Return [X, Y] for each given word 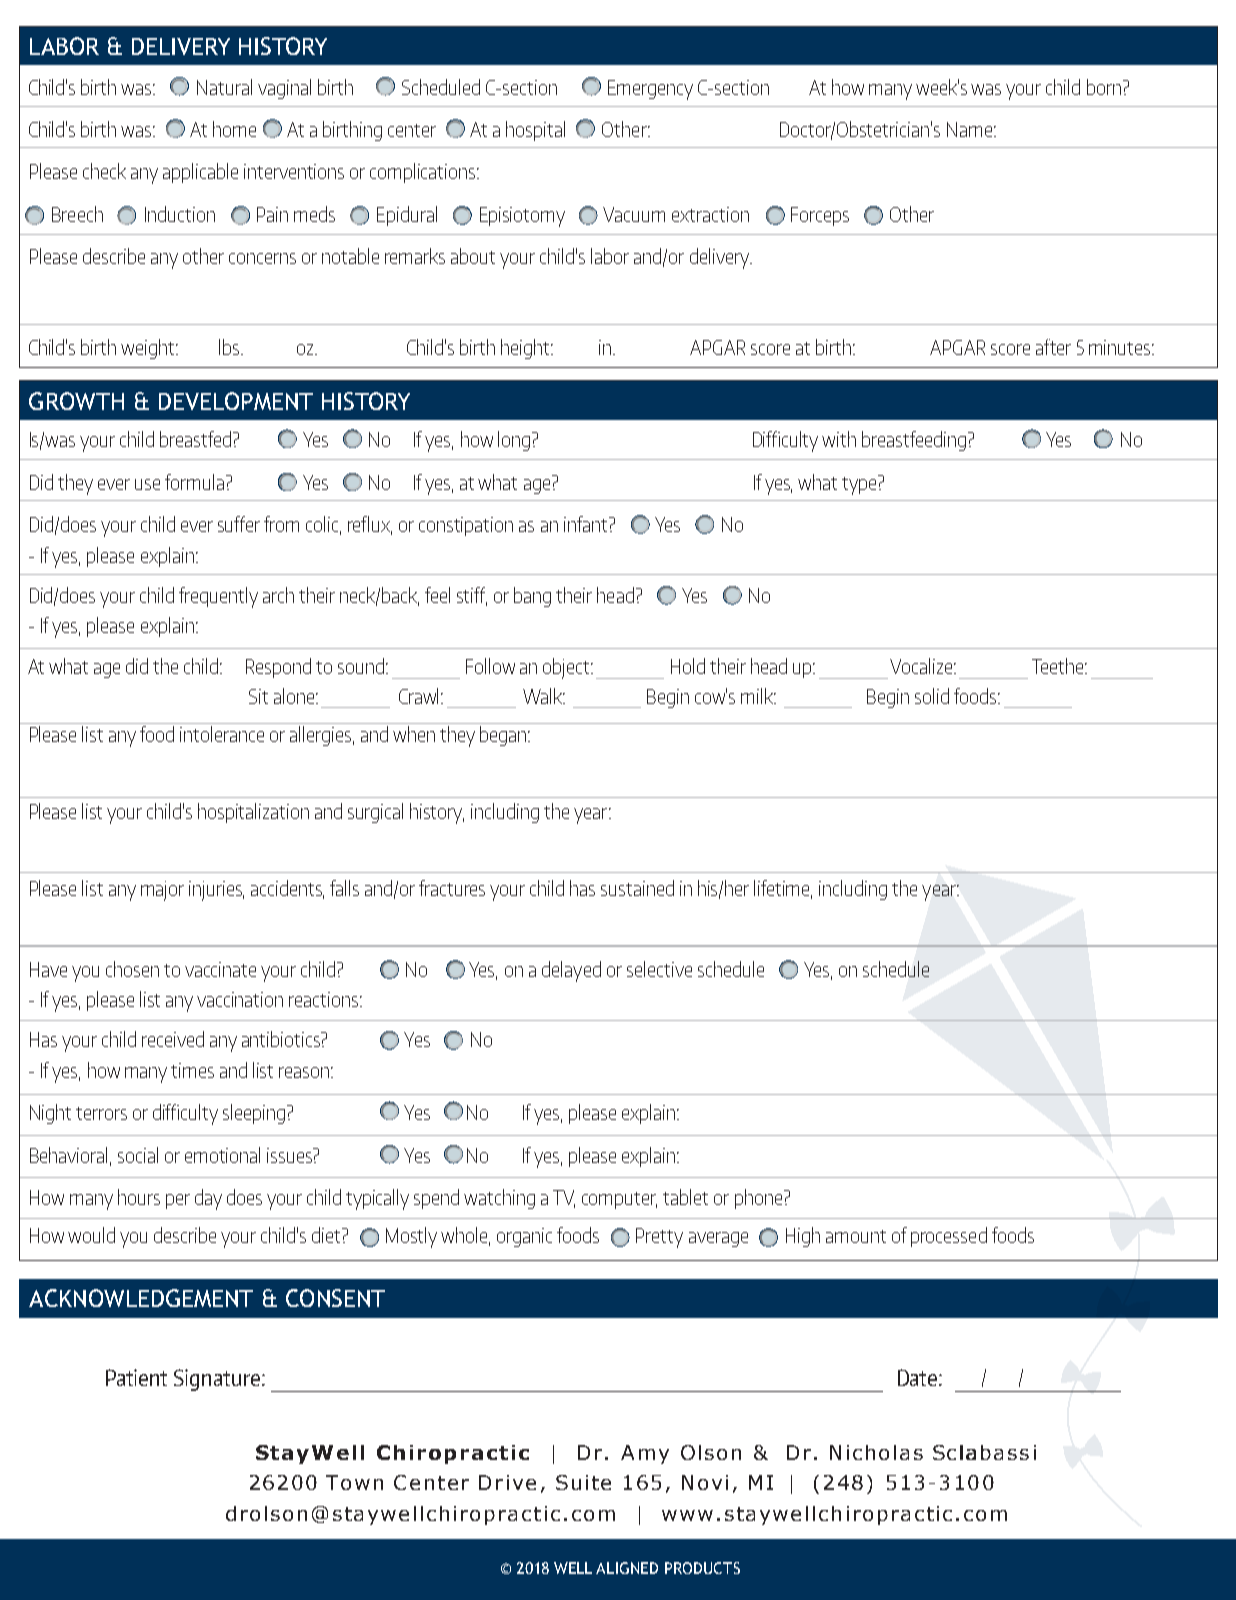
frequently [218, 597]
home [234, 129]
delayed [571, 971]
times [192, 1070]
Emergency [650, 90]
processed [949, 1237]
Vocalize [922, 666]
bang [532, 597]
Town [354, 1482]
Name [969, 129]
